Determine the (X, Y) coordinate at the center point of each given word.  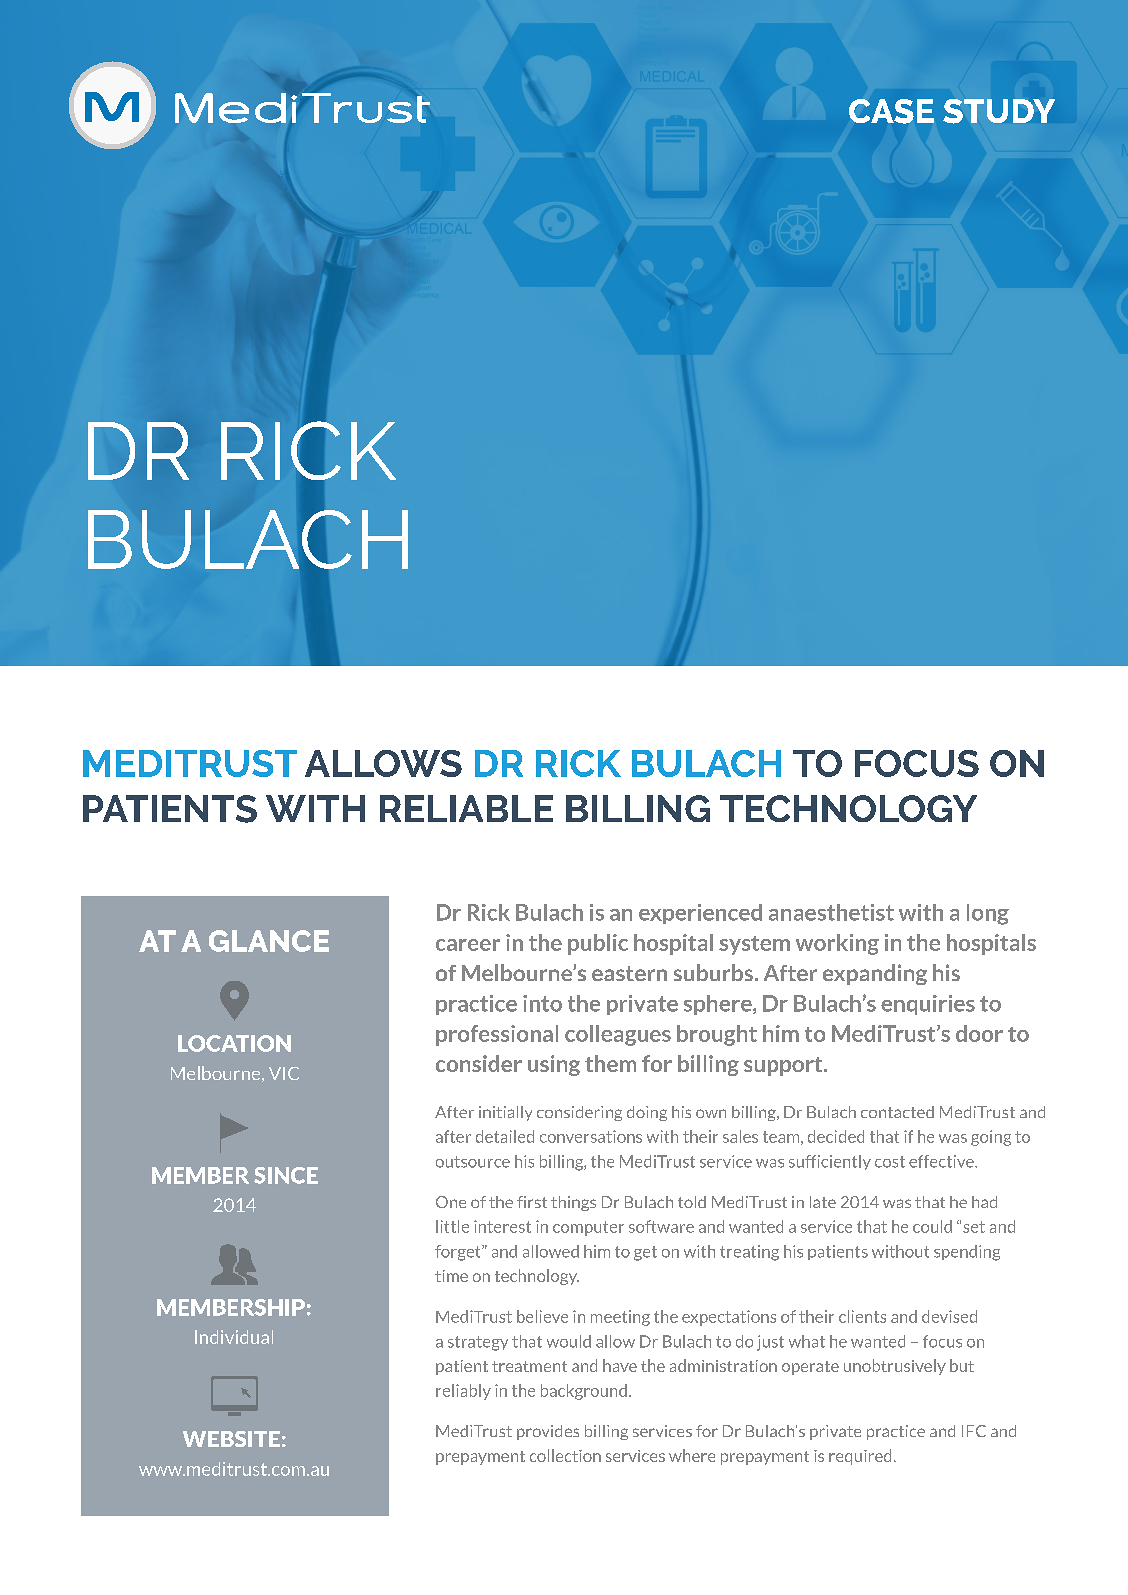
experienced (700, 914)
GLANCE (269, 941)
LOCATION (234, 1043)
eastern (629, 973)
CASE (891, 111)
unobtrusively (895, 1367)
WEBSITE (231, 1439)
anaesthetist (831, 912)
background (584, 1392)
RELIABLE (466, 808)
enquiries (928, 1005)
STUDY (999, 111)
